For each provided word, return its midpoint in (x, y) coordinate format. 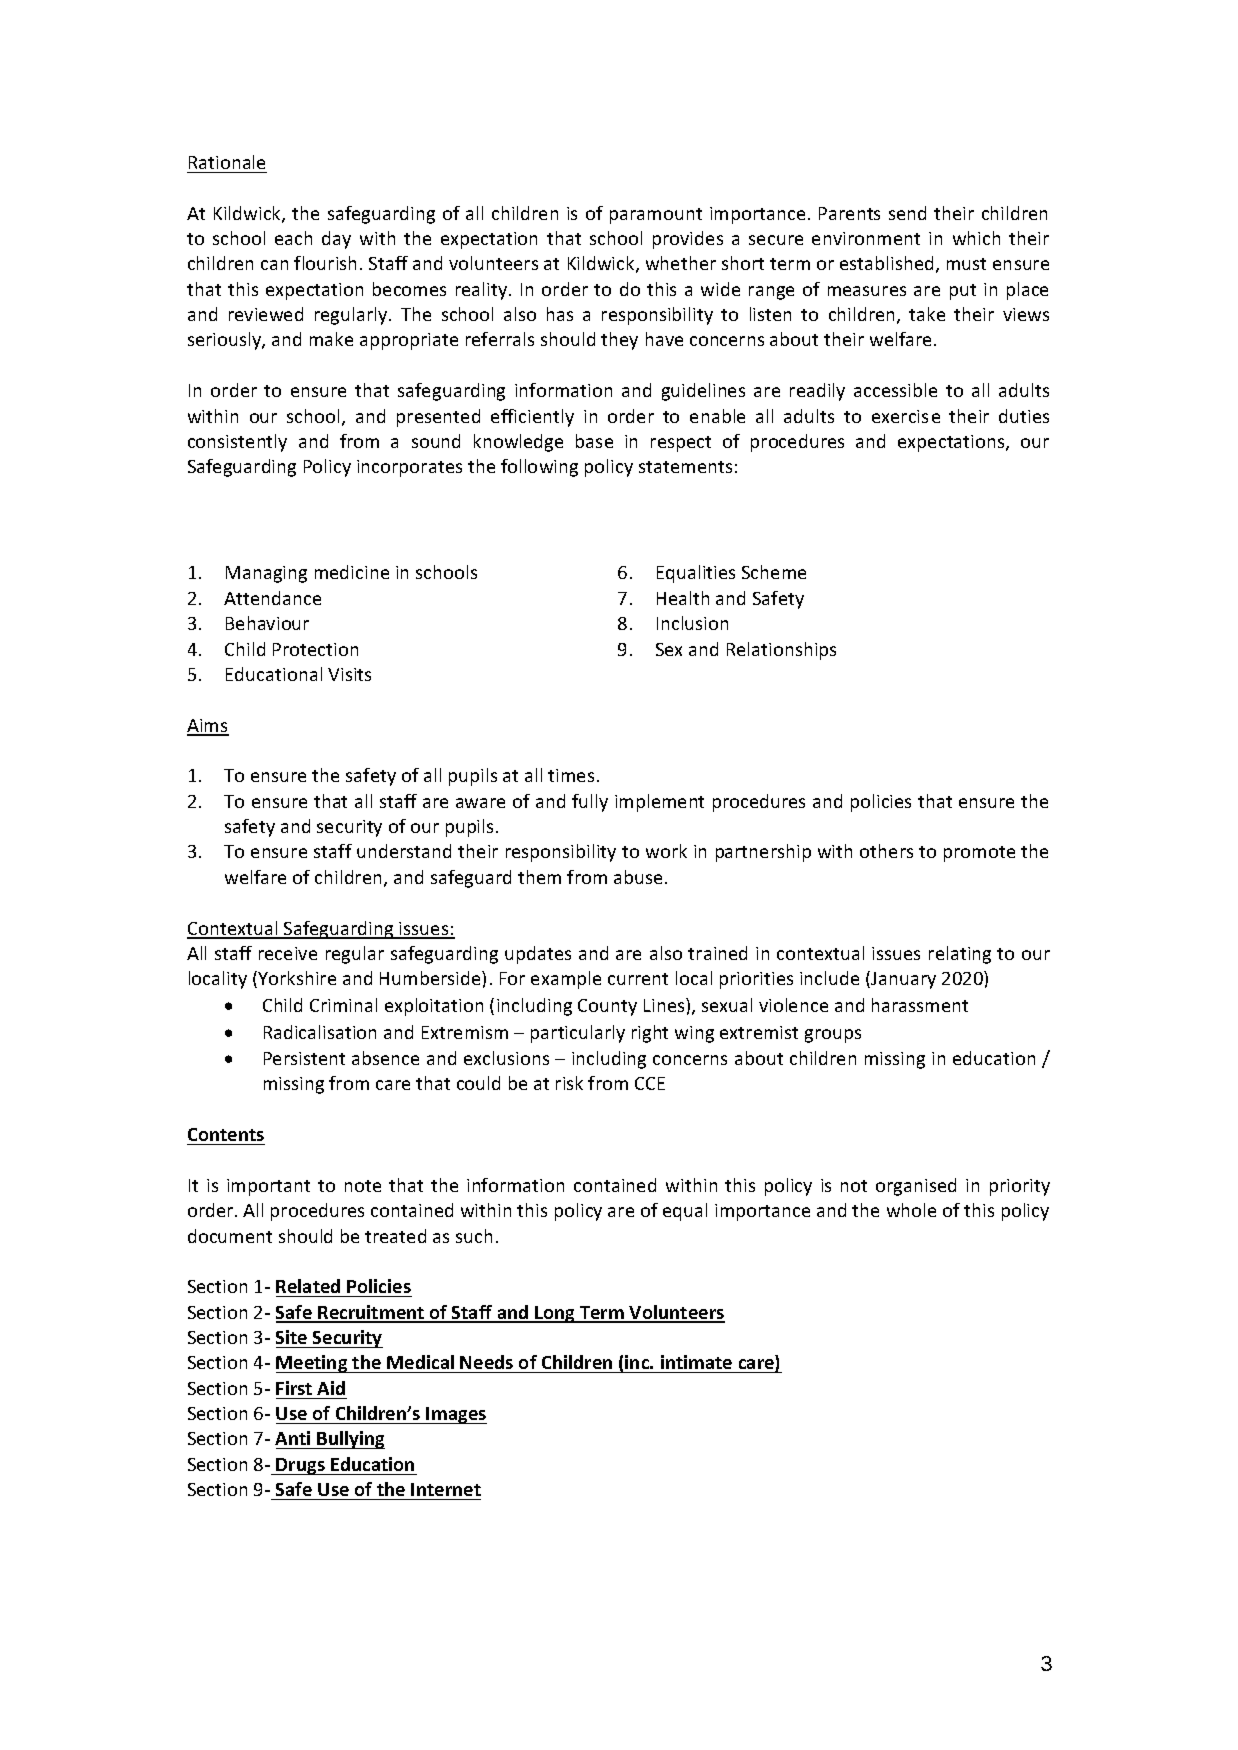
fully (590, 803)
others (886, 851)
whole (911, 1210)
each (293, 238)
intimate (697, 1364)
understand (404, 851)
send (907, 213)
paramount (656, 216)
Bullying (350, 1440)
